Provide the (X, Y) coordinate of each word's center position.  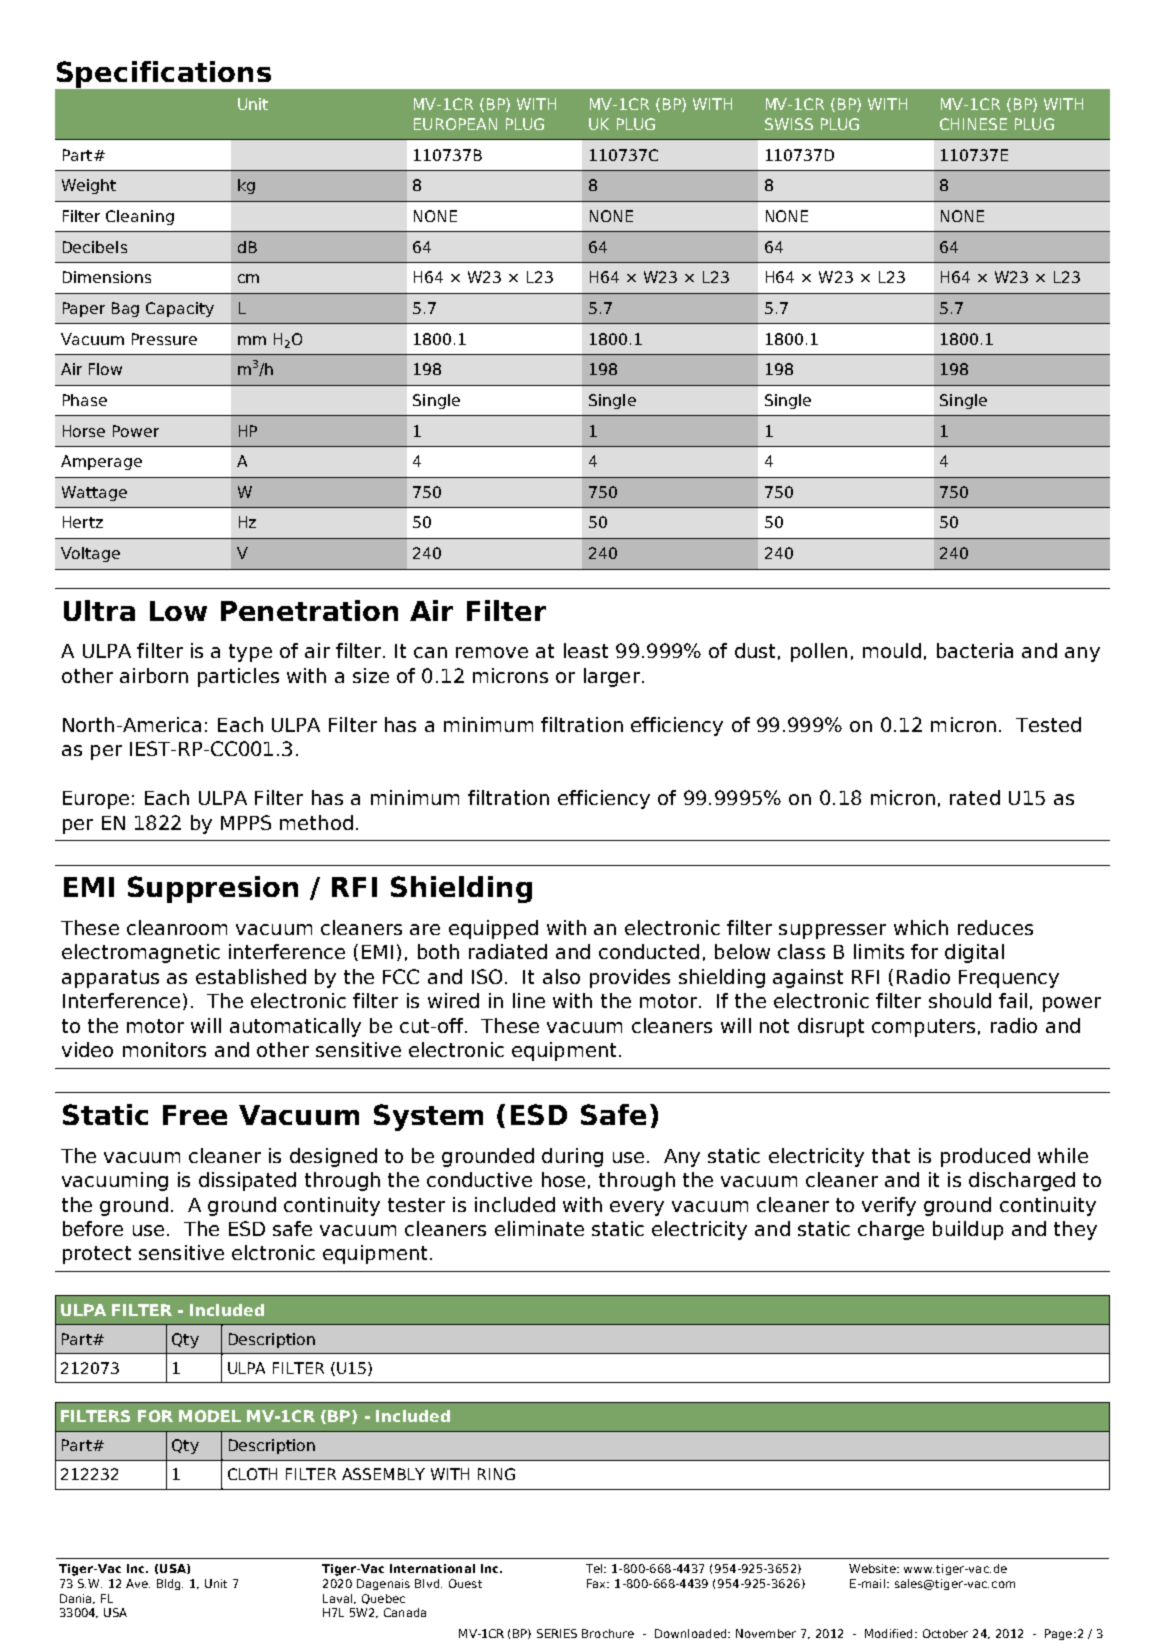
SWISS (789, 124)
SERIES (557, 1633)
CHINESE (973, 124)
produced (985, 1157)
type (250, 653)
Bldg (170, 1584)
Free (195, 1115)
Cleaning (140, 217)
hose (563, 1179)
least (586, 650)
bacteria (975, 650)
